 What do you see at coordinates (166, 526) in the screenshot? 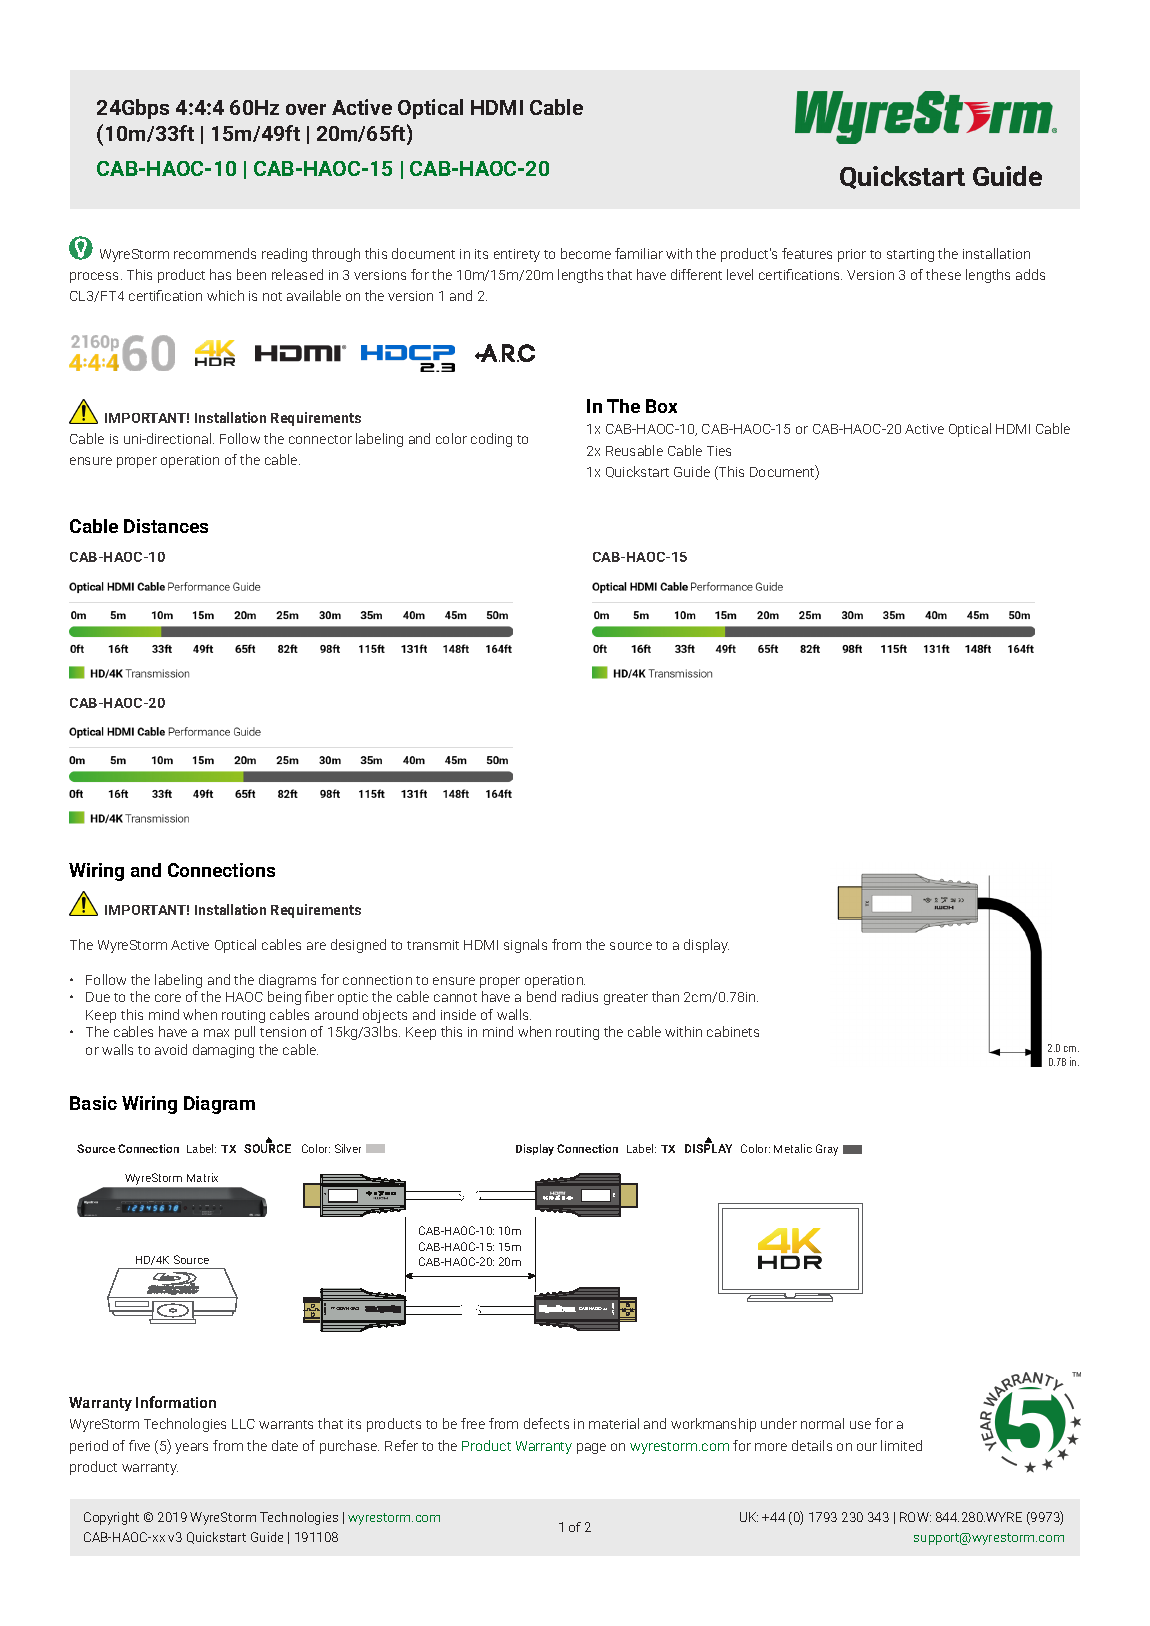
I see `Distances` at bounding box center [166, 526].
